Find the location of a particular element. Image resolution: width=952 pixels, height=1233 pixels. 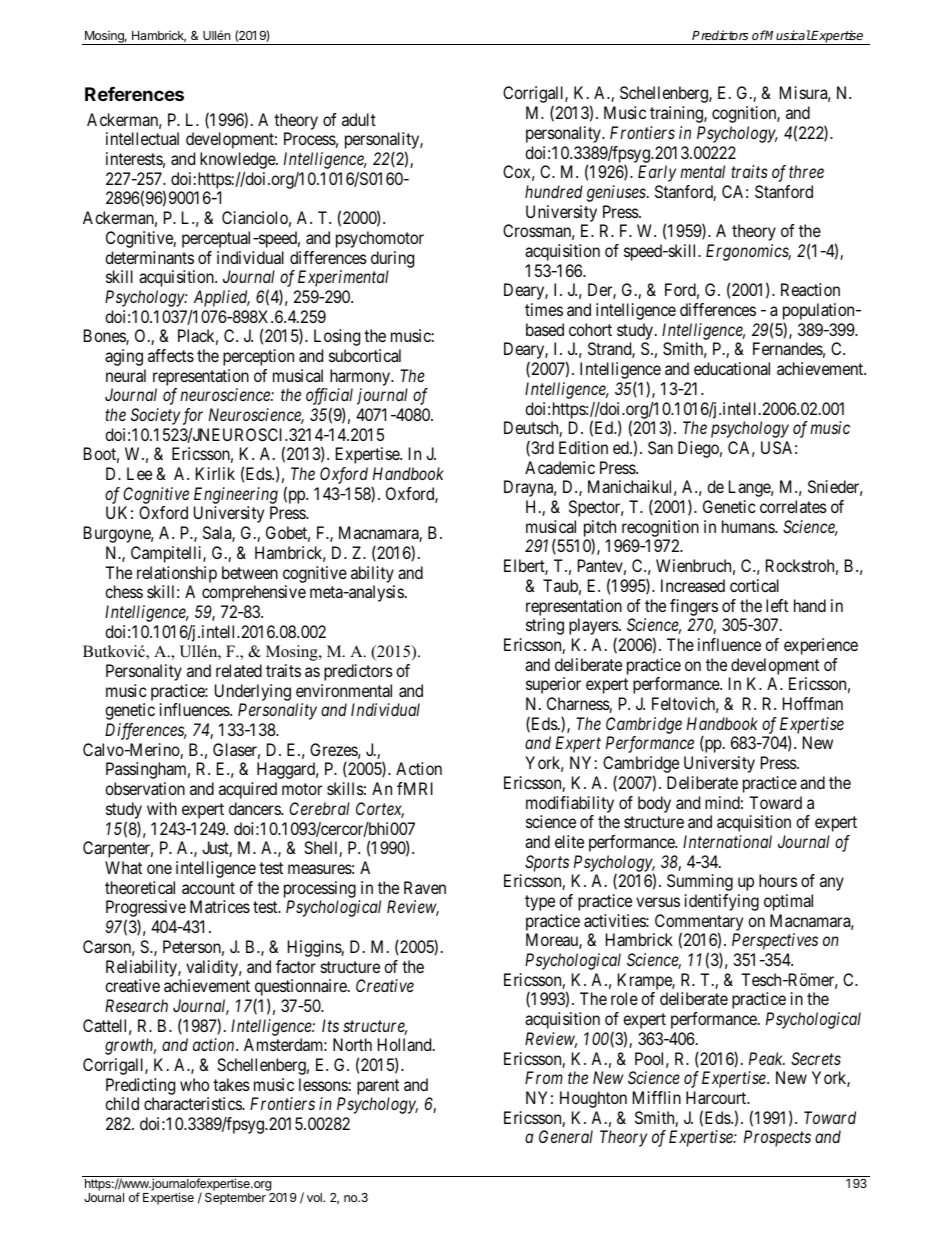

three is located at coordinates (806, 171).
